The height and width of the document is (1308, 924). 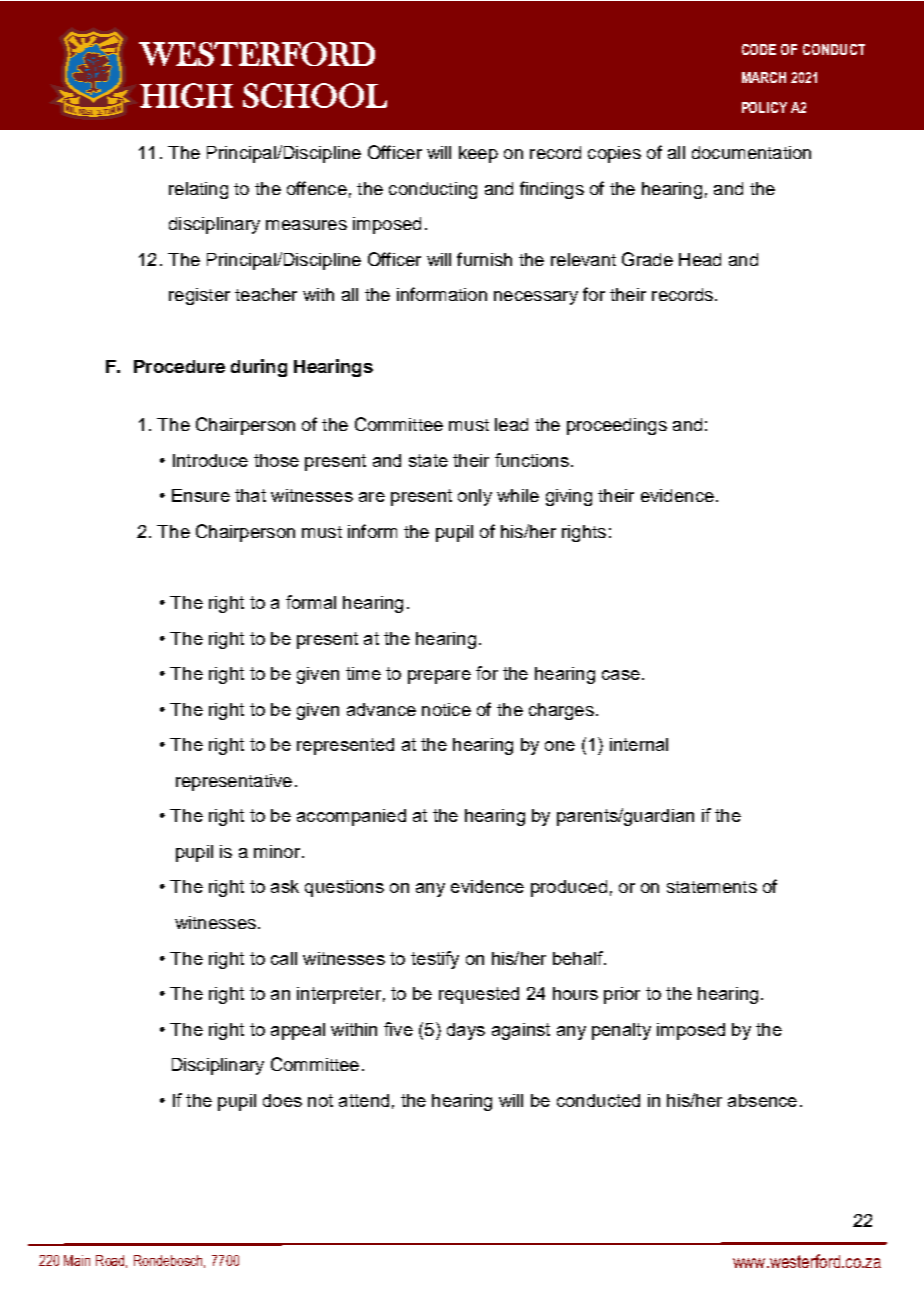 I want to click on case, so click(x=621, y=675).
